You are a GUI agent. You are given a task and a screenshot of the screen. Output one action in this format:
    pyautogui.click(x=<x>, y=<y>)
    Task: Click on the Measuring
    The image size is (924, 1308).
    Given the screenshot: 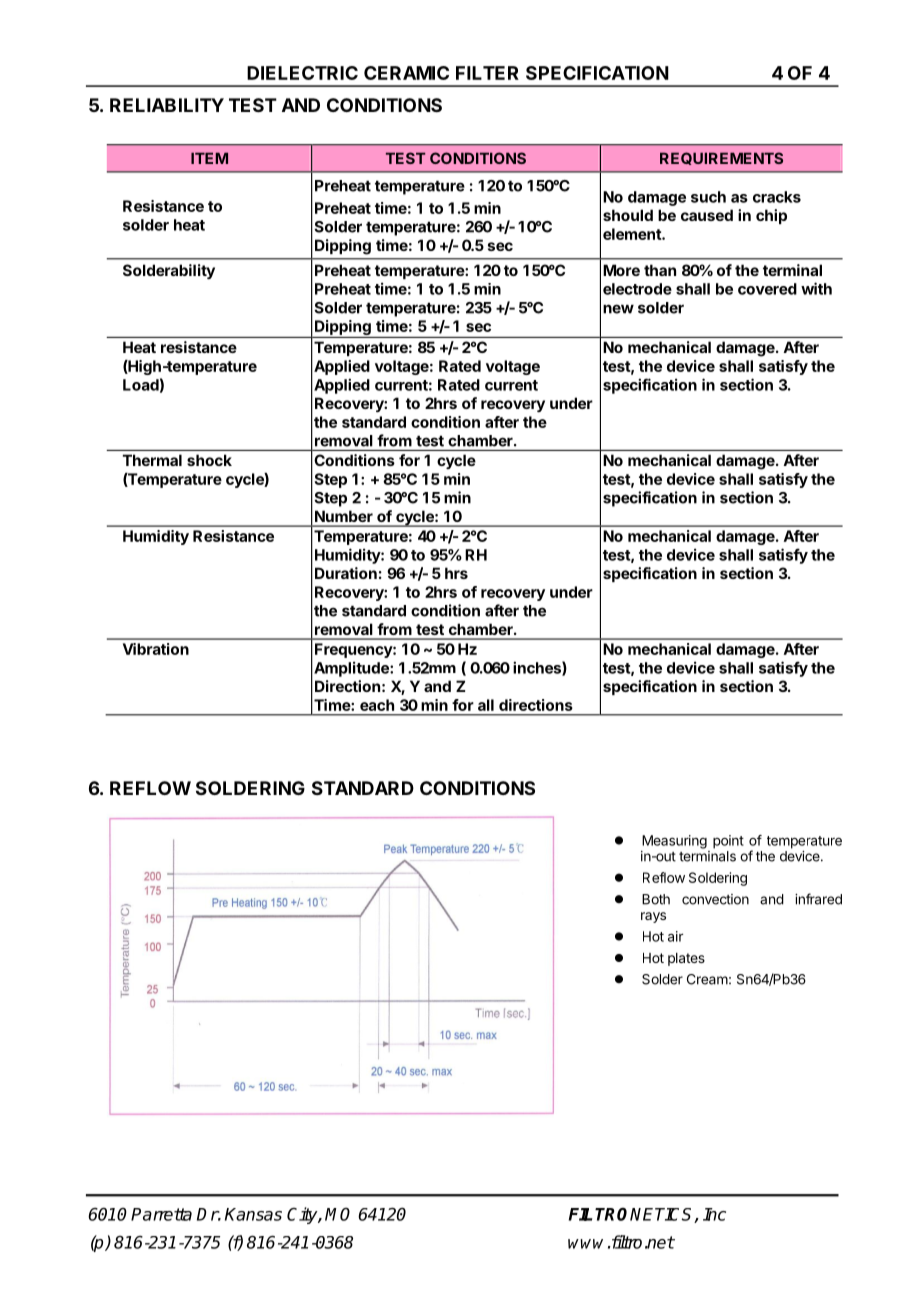 What is the action you would take?
    pyautogui.click(x=674, y=842)
